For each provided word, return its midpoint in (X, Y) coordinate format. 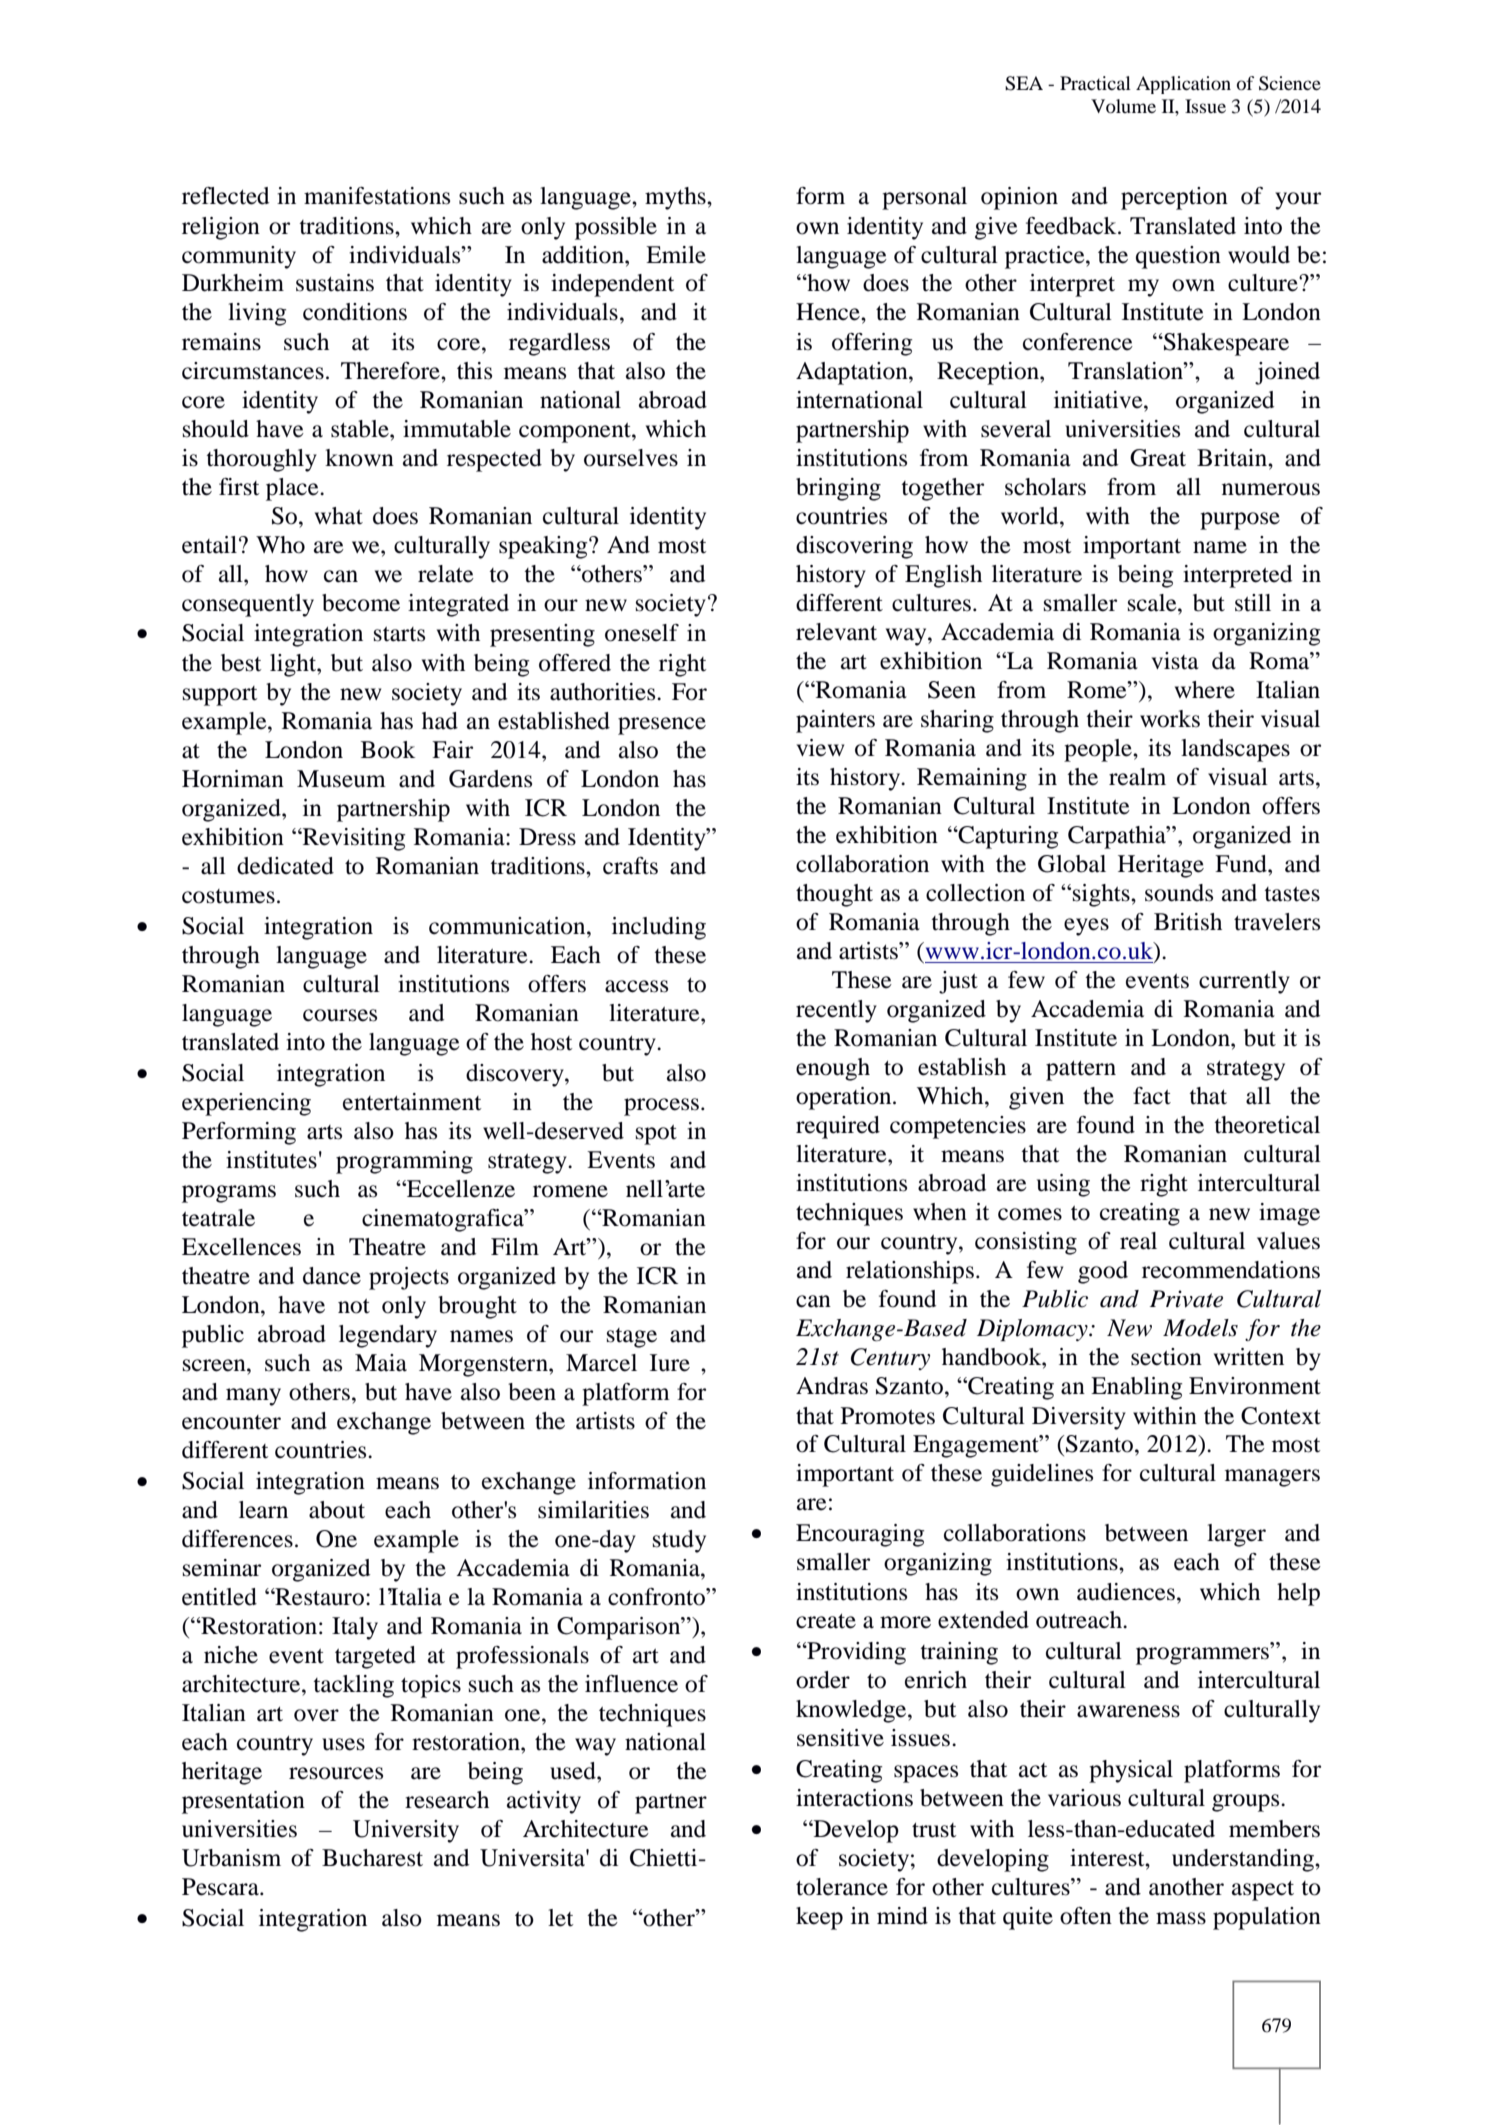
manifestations (377, 196)
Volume (1123, 106)
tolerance (842, 1887)
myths (676, 198)
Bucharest (372, 1858)
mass (1181, 1918)
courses (340, 1015)
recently (836, 1011)
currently (1244, 982)
